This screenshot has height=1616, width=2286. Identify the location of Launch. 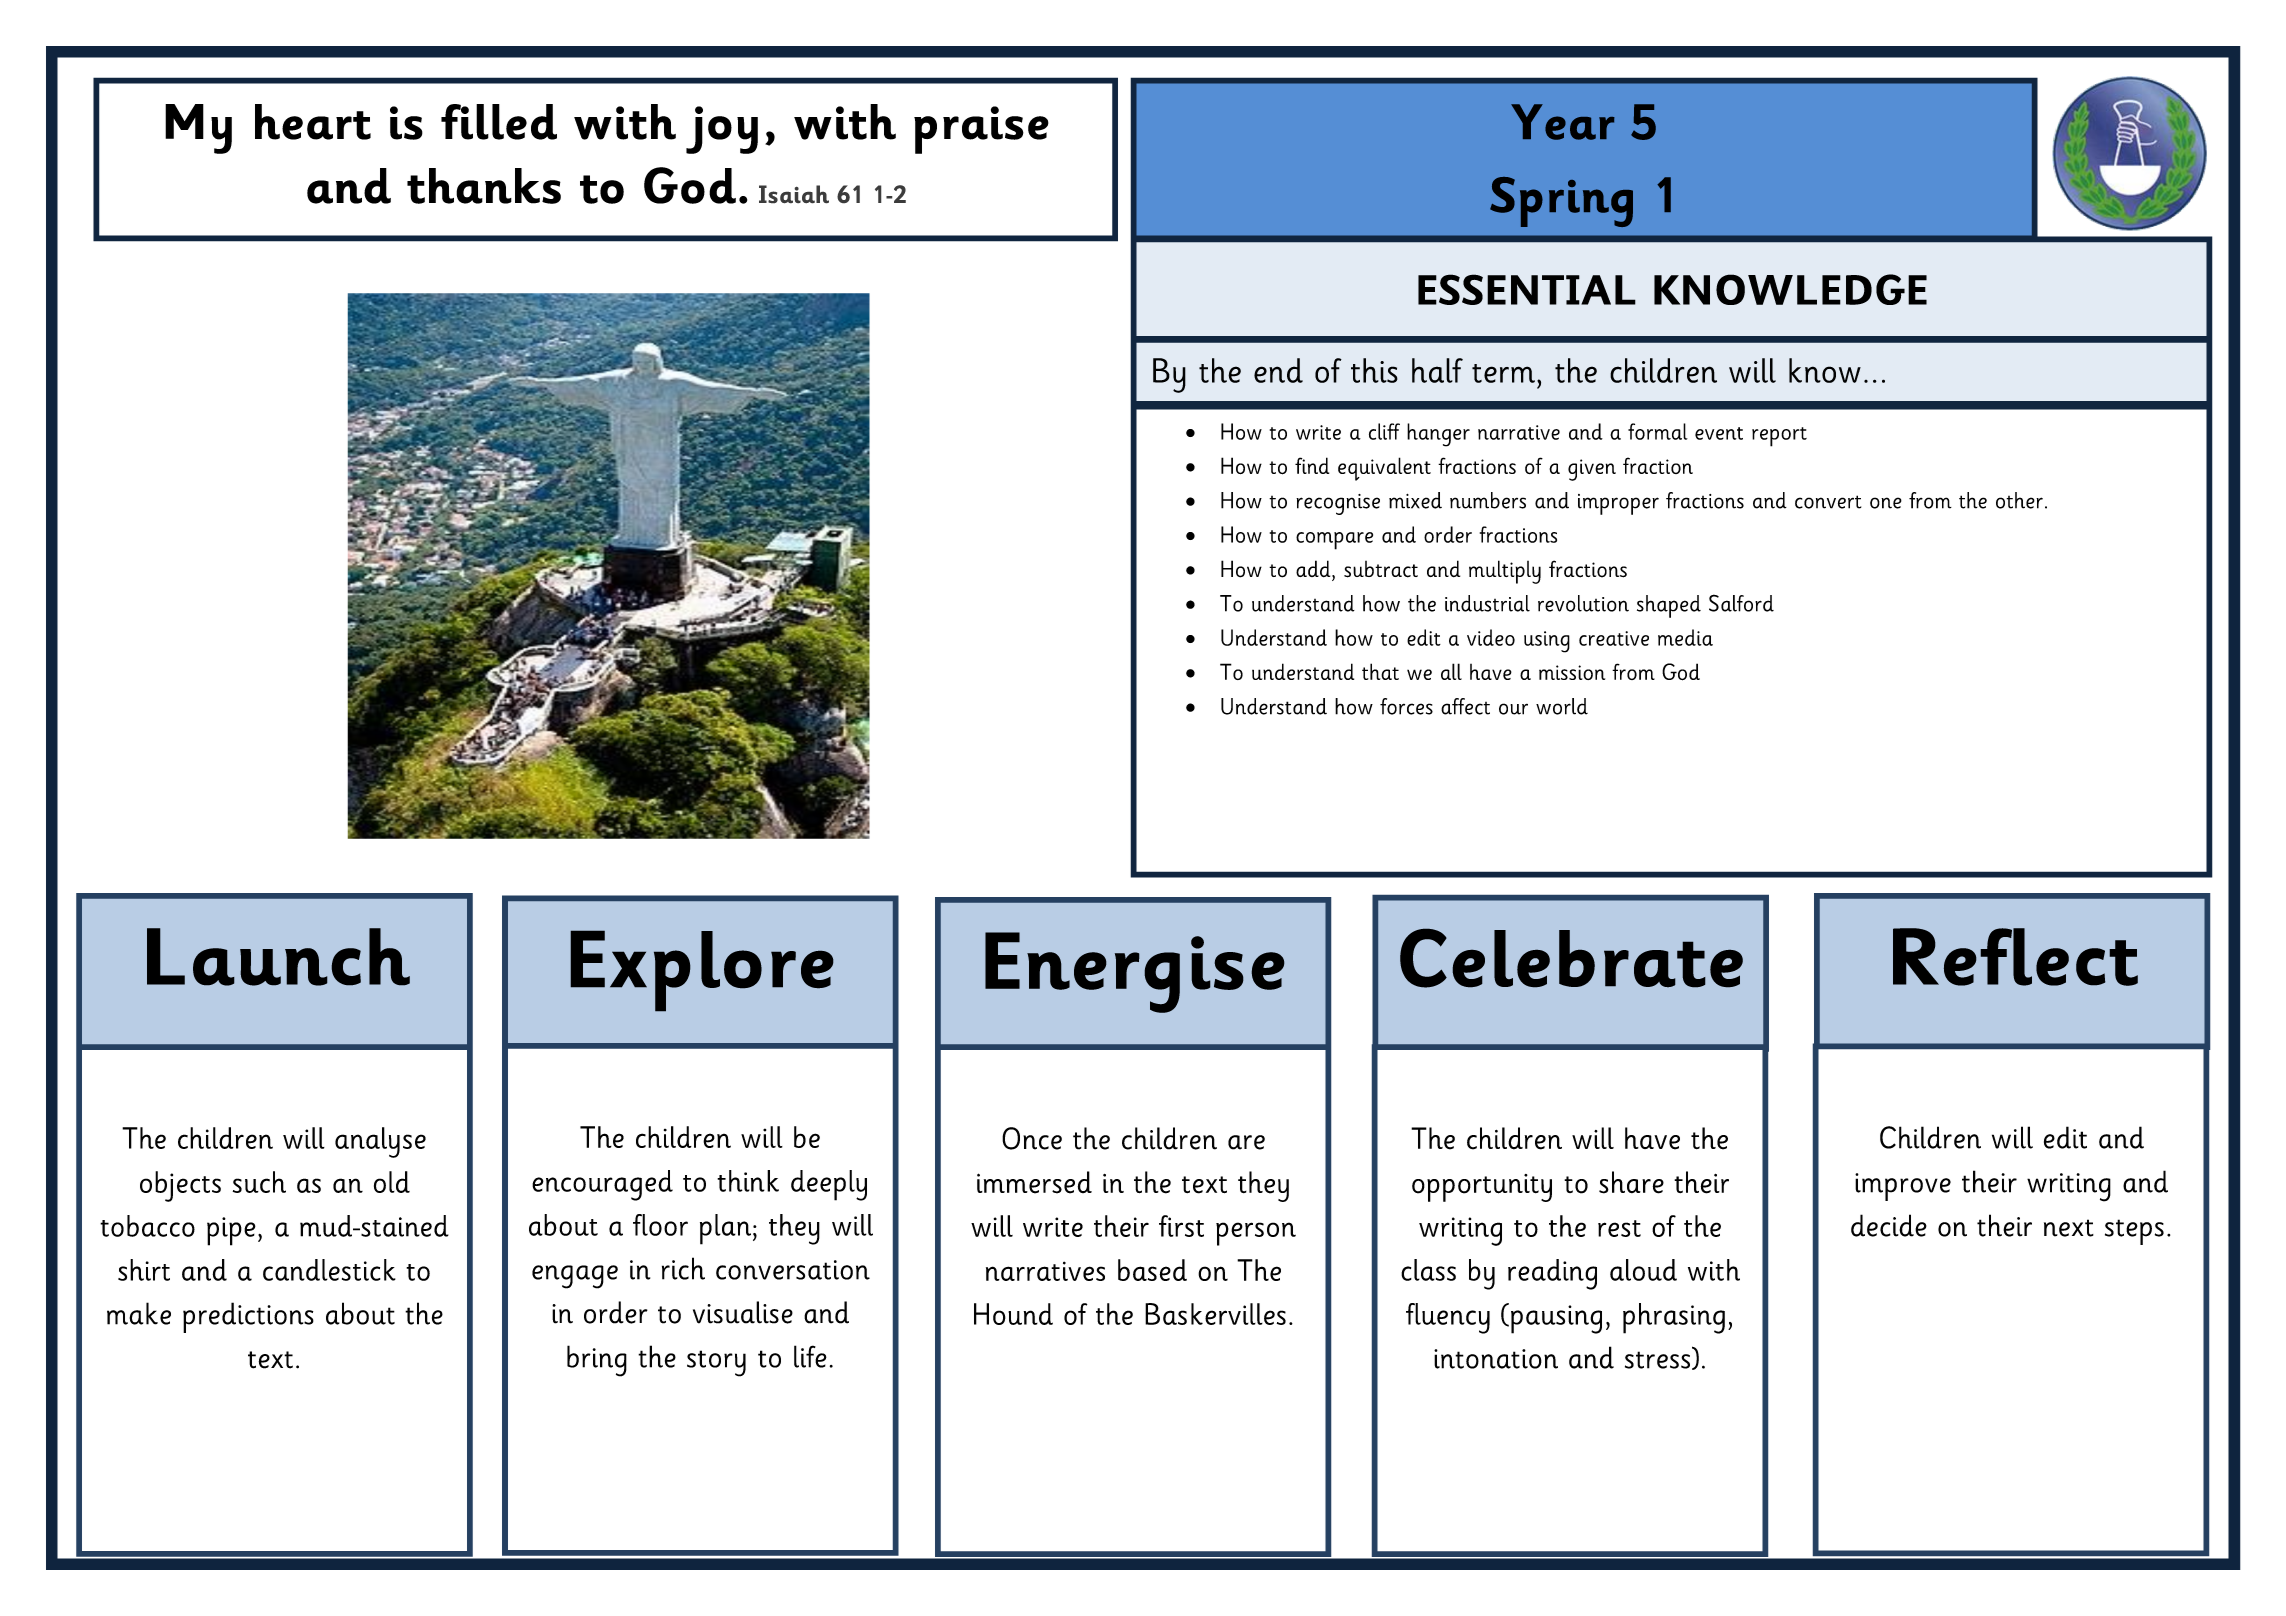
(278, 957).
